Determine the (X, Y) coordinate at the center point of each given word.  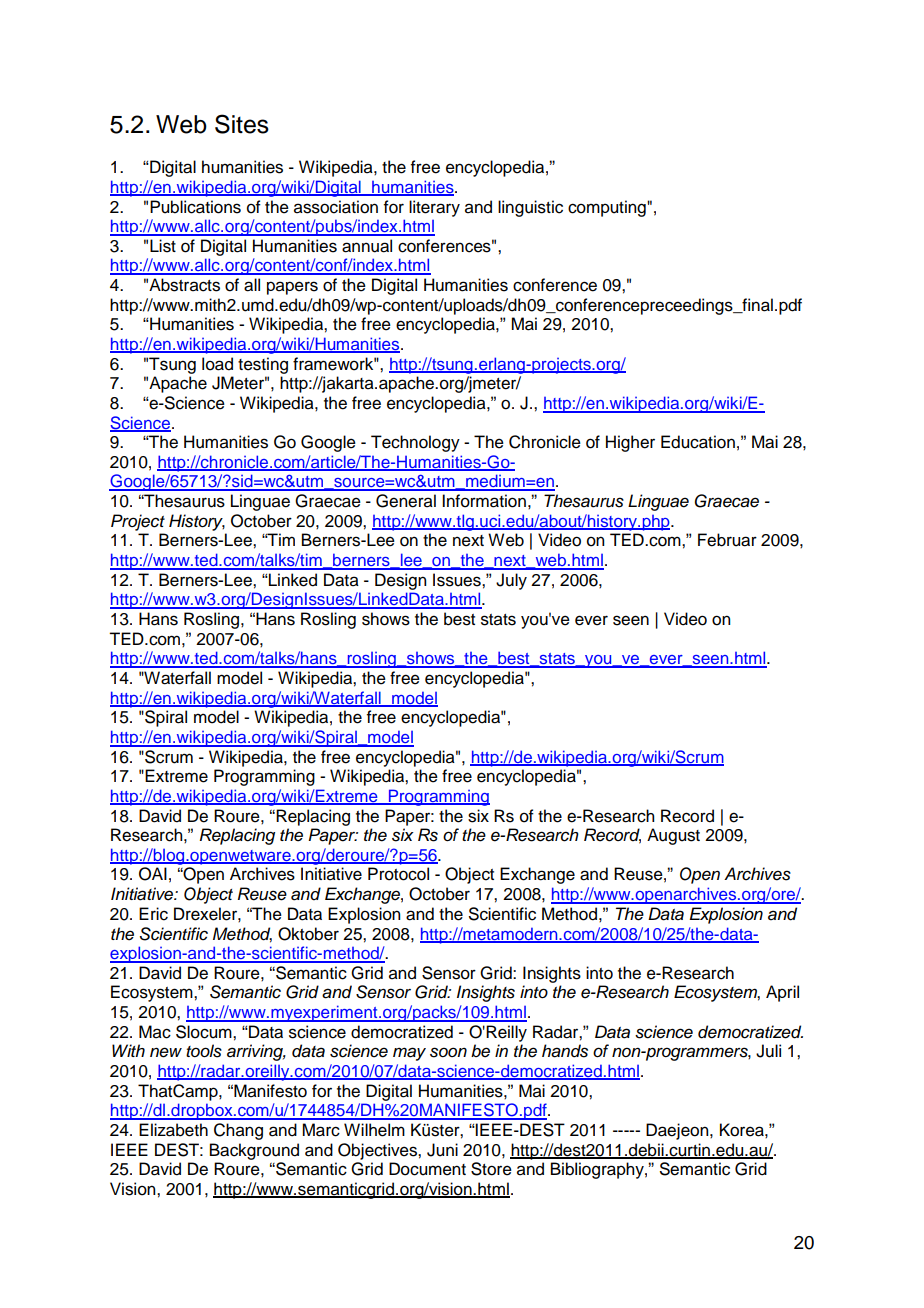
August (673, 836)
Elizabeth (173, 1130)
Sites (242, 124)
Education (698, 442)
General (406, 501)
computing (608, 208)
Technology (415, 443)
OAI (153, 874)
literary (434, 208)
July (511, 581)
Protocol (398, 874)
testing (263, 365)
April (782, 993)
